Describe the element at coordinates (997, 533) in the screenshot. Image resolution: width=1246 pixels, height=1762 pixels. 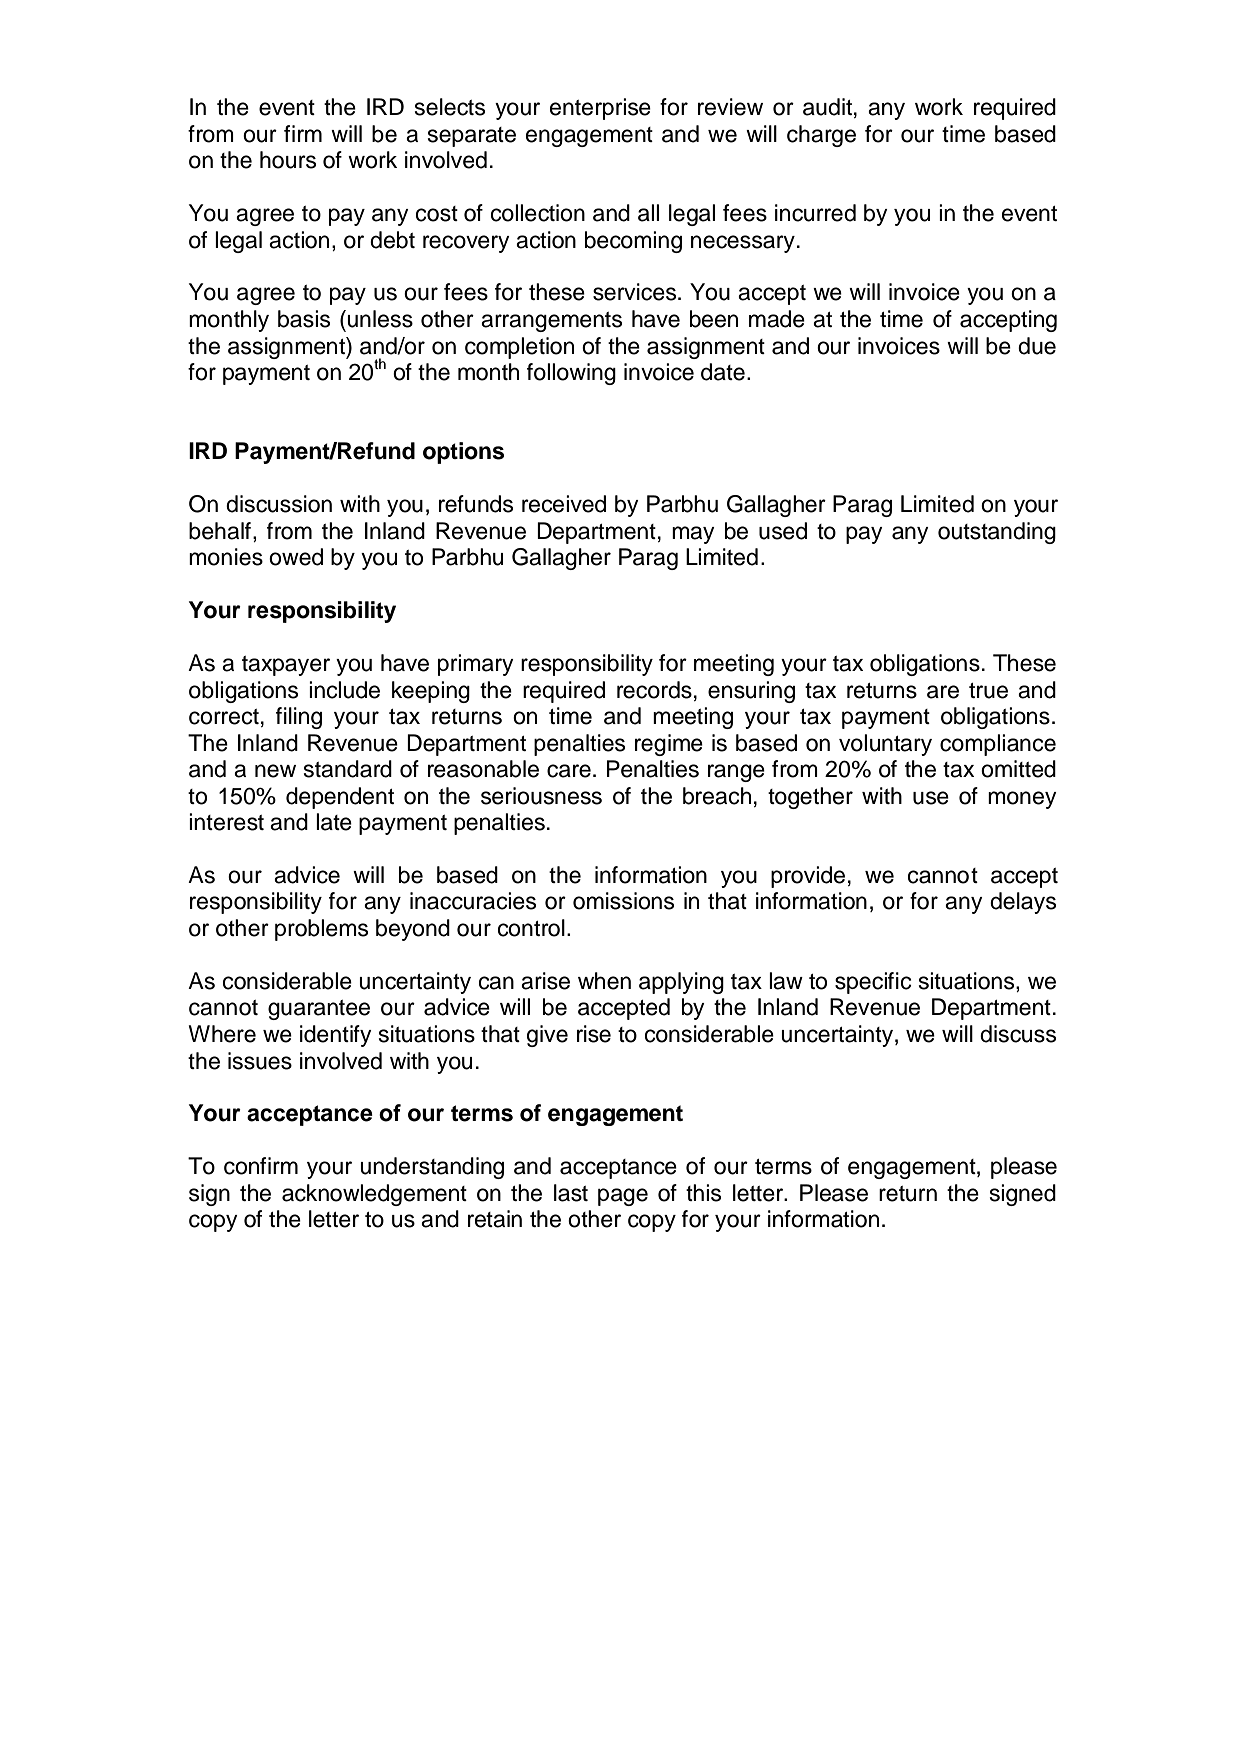
I see `outstanding` at that location.
